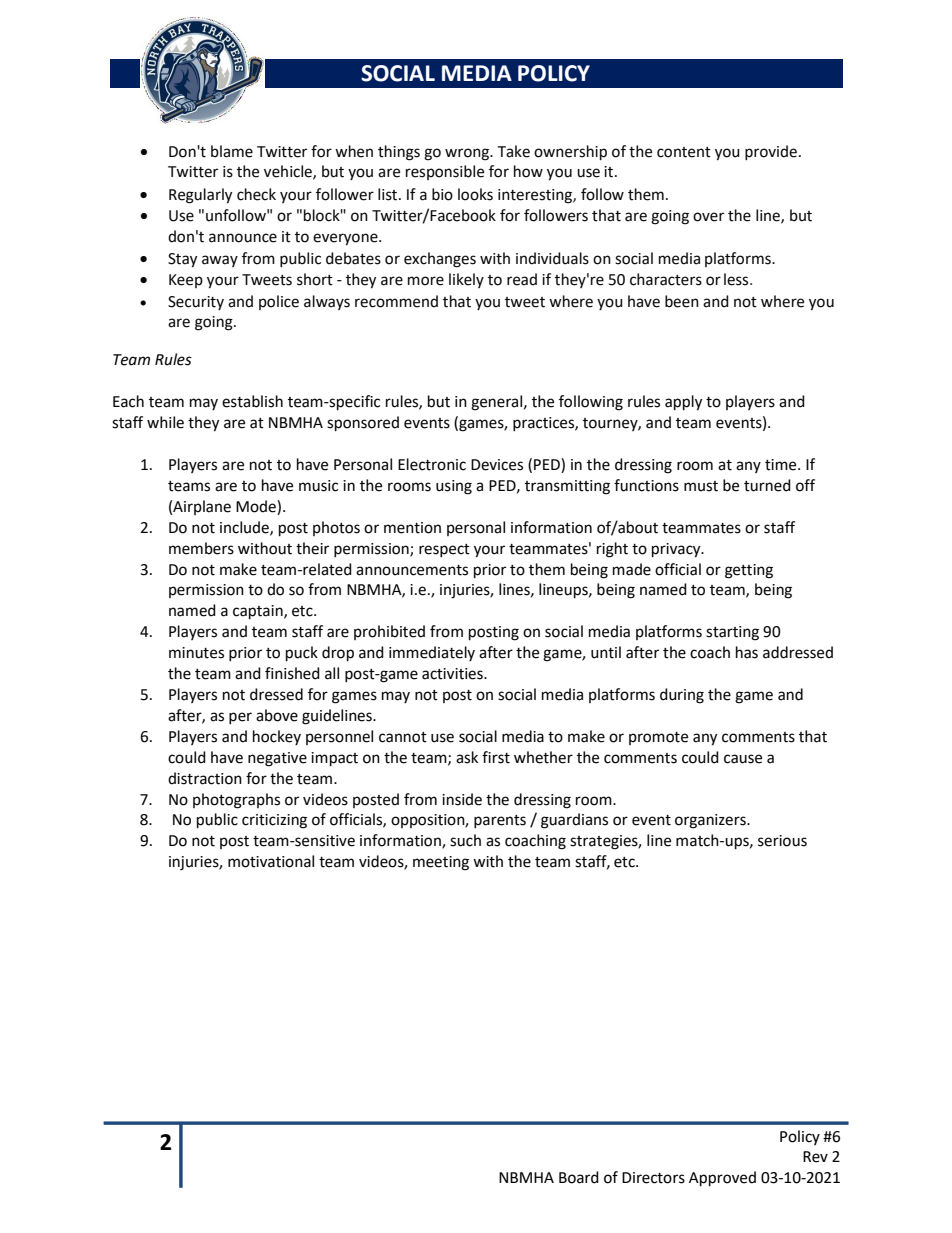 Image resolution: width=952 pixels, height=1233 pixels. I want to click on has, so click(747, 652).
